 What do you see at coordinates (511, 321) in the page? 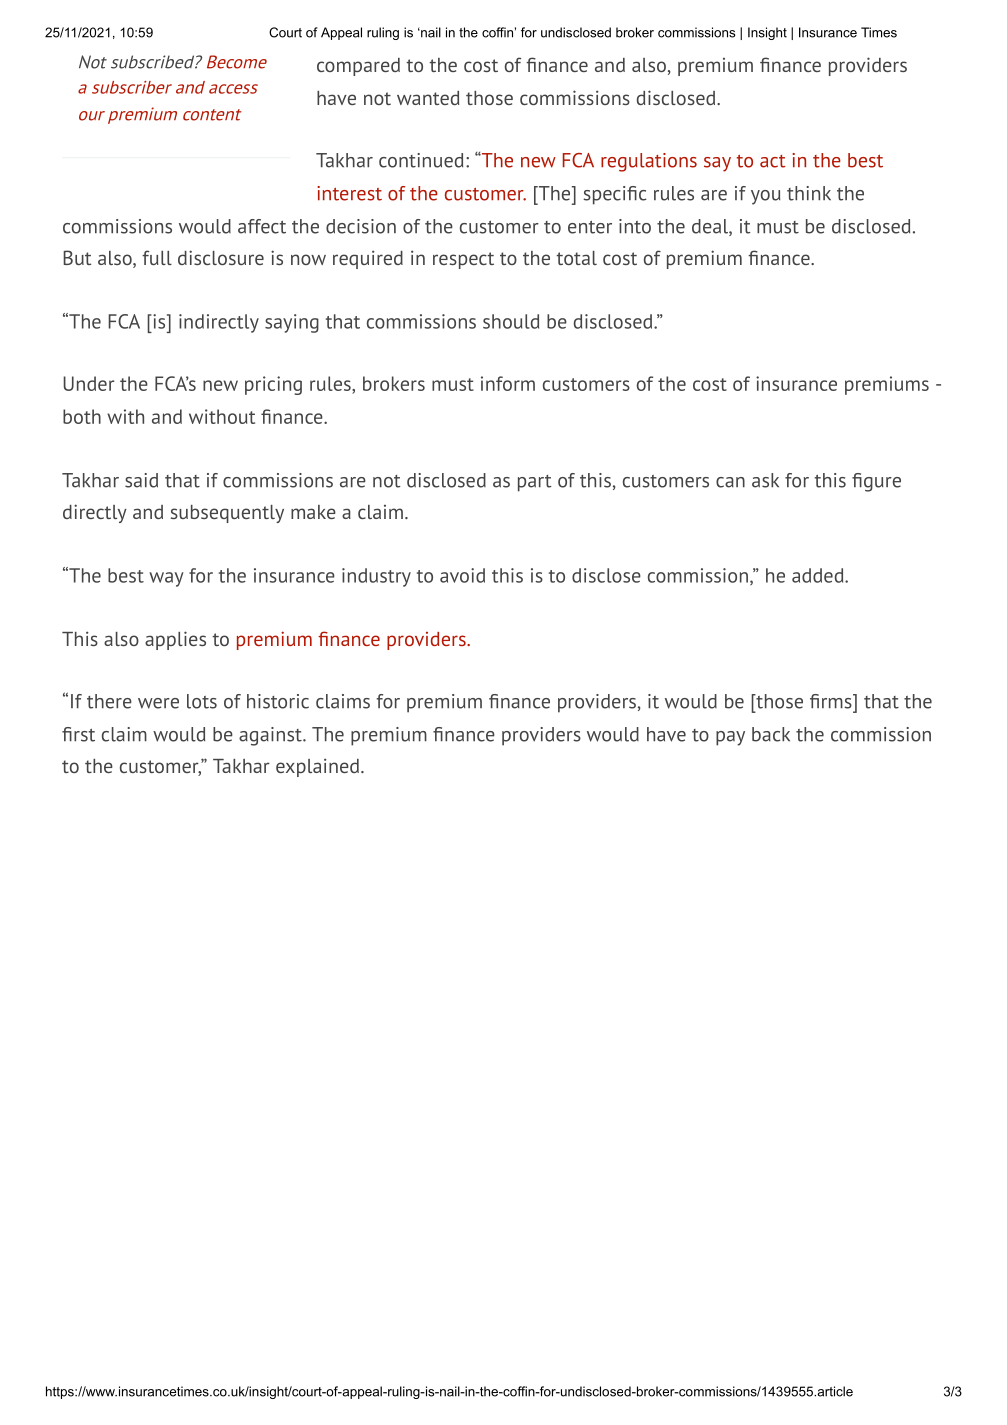
I see `should` at bounding box center [511, 321].
